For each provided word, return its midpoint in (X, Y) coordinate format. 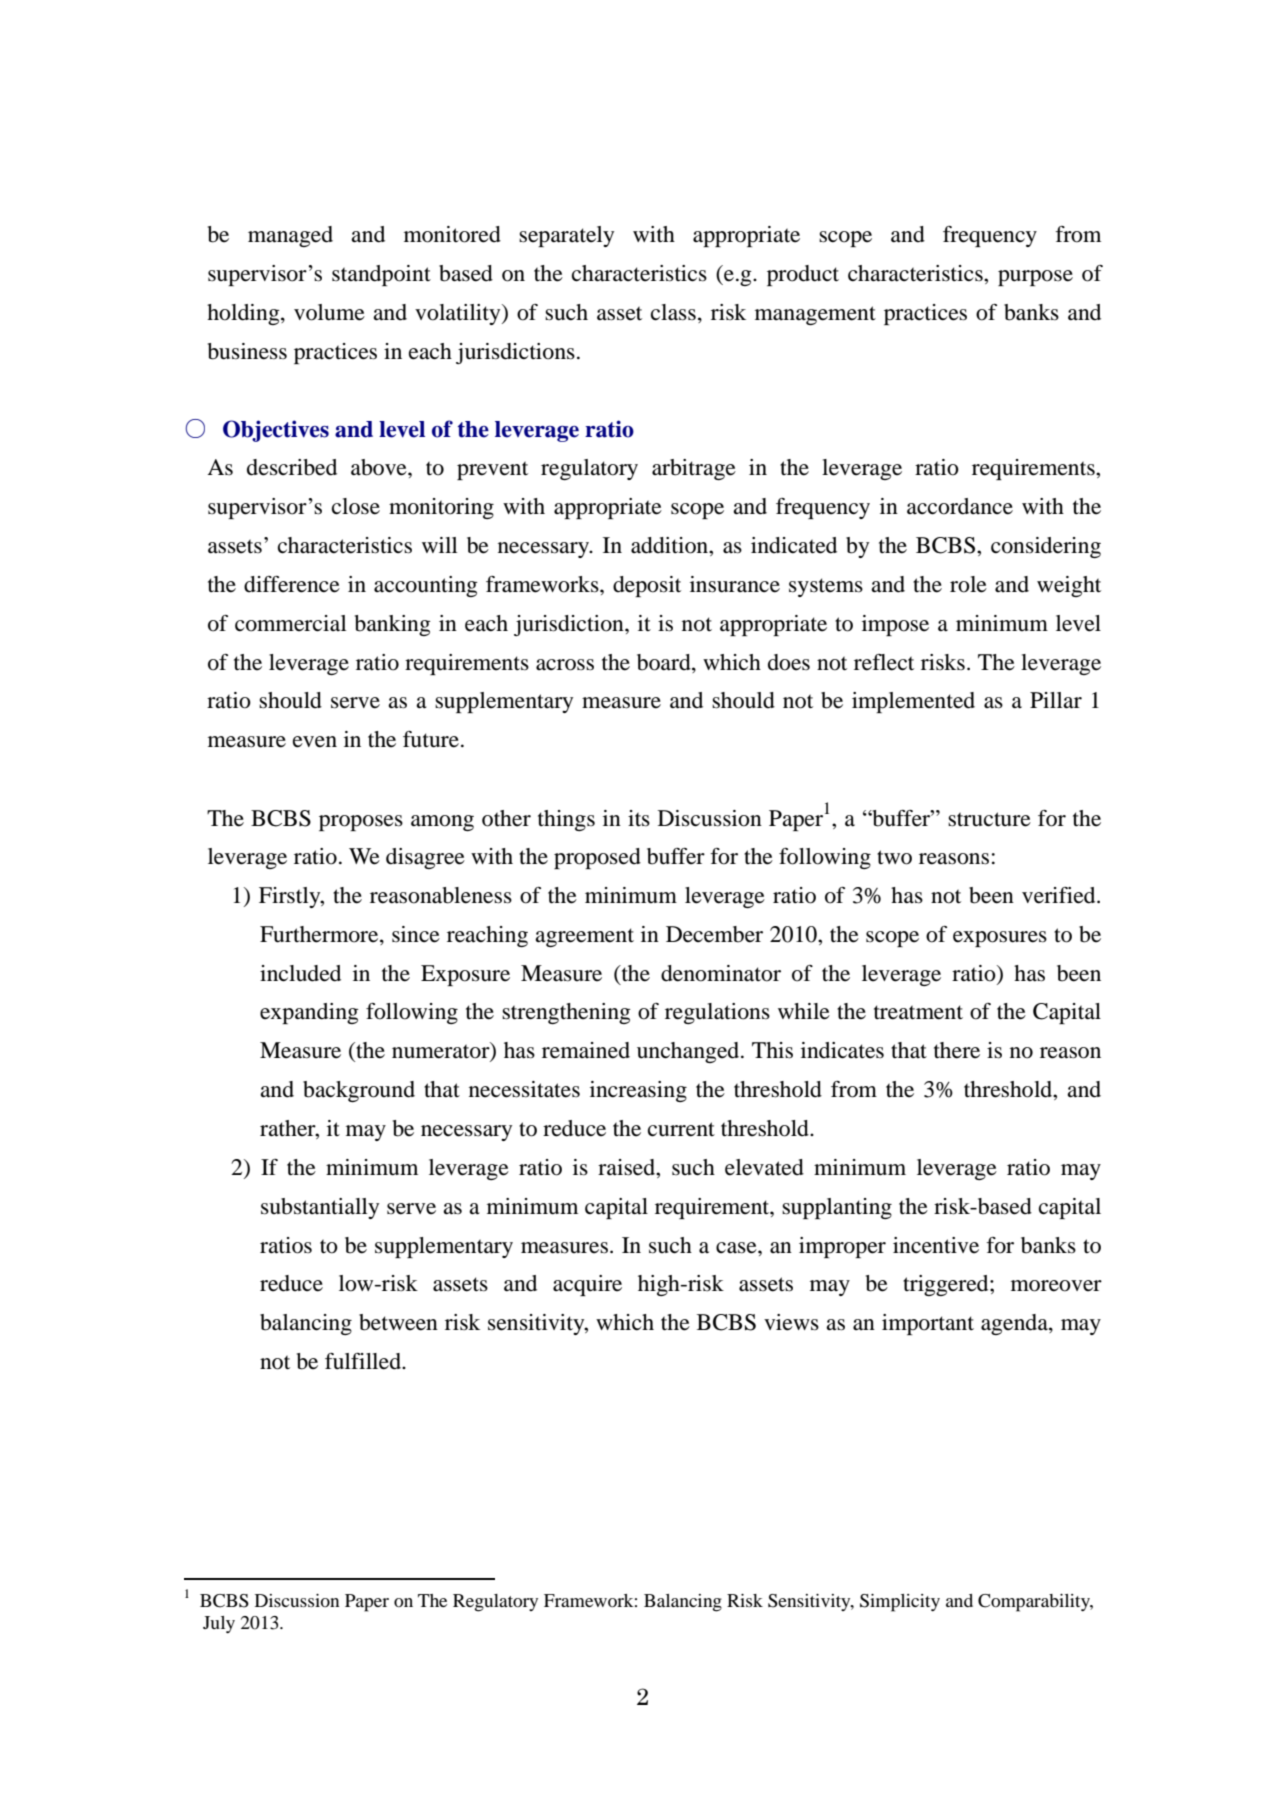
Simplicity (900, 1603)
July (219, 1624)
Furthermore (320, 934)
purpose (1035, 278)
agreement (584, 937)
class (673, 312)
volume (329, 312)
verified (1060, 895)
